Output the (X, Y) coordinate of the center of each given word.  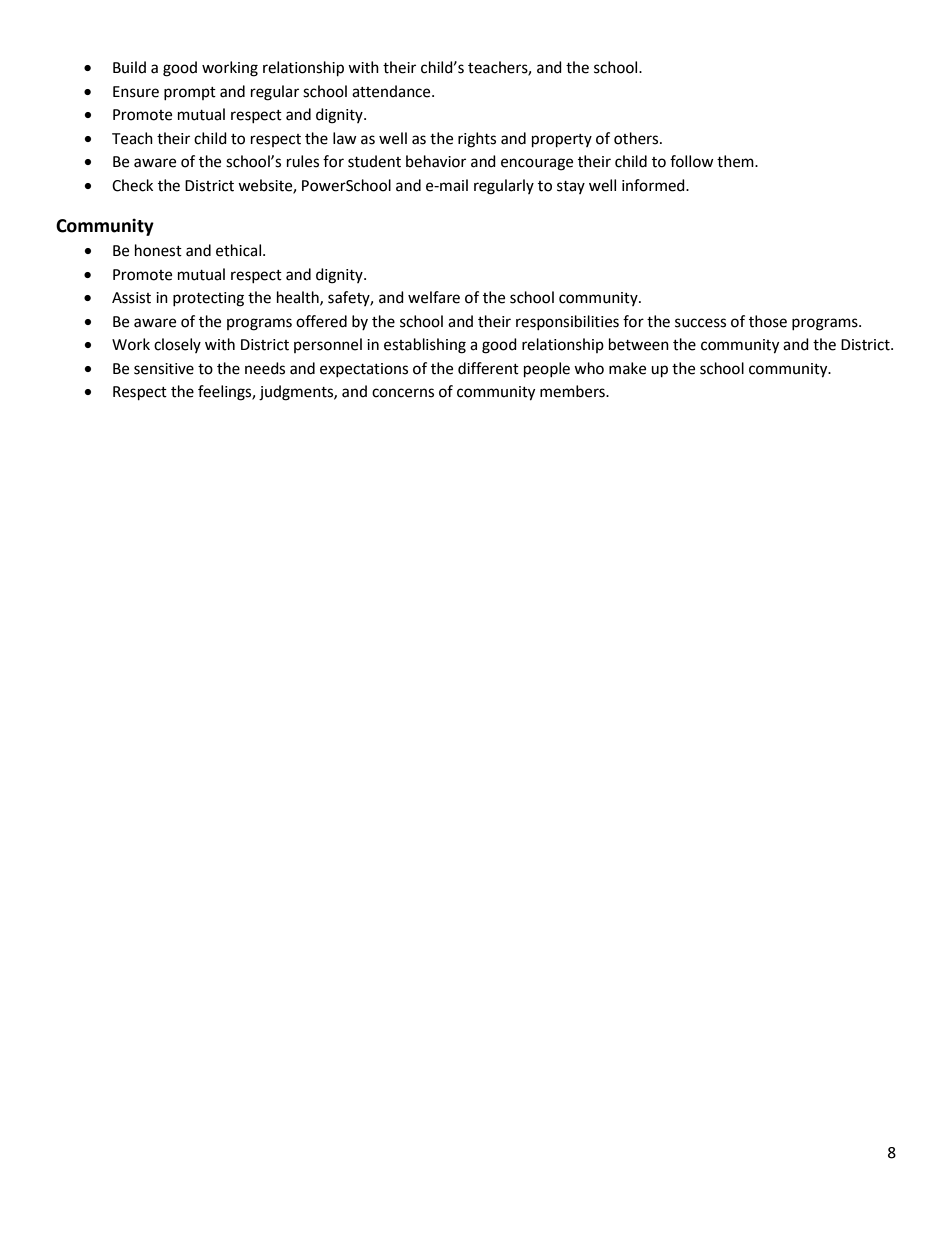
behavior (436, 161)
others (637, 138)
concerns (403, 393)
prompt (190, 93)
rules (303, 161)
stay (571, 187)
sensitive (164, 369)
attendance (392, 91)
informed (654, 185)
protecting (208, 299)
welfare (434, 297)
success (700, 323)
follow (692, 161)
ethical (238, 250)
